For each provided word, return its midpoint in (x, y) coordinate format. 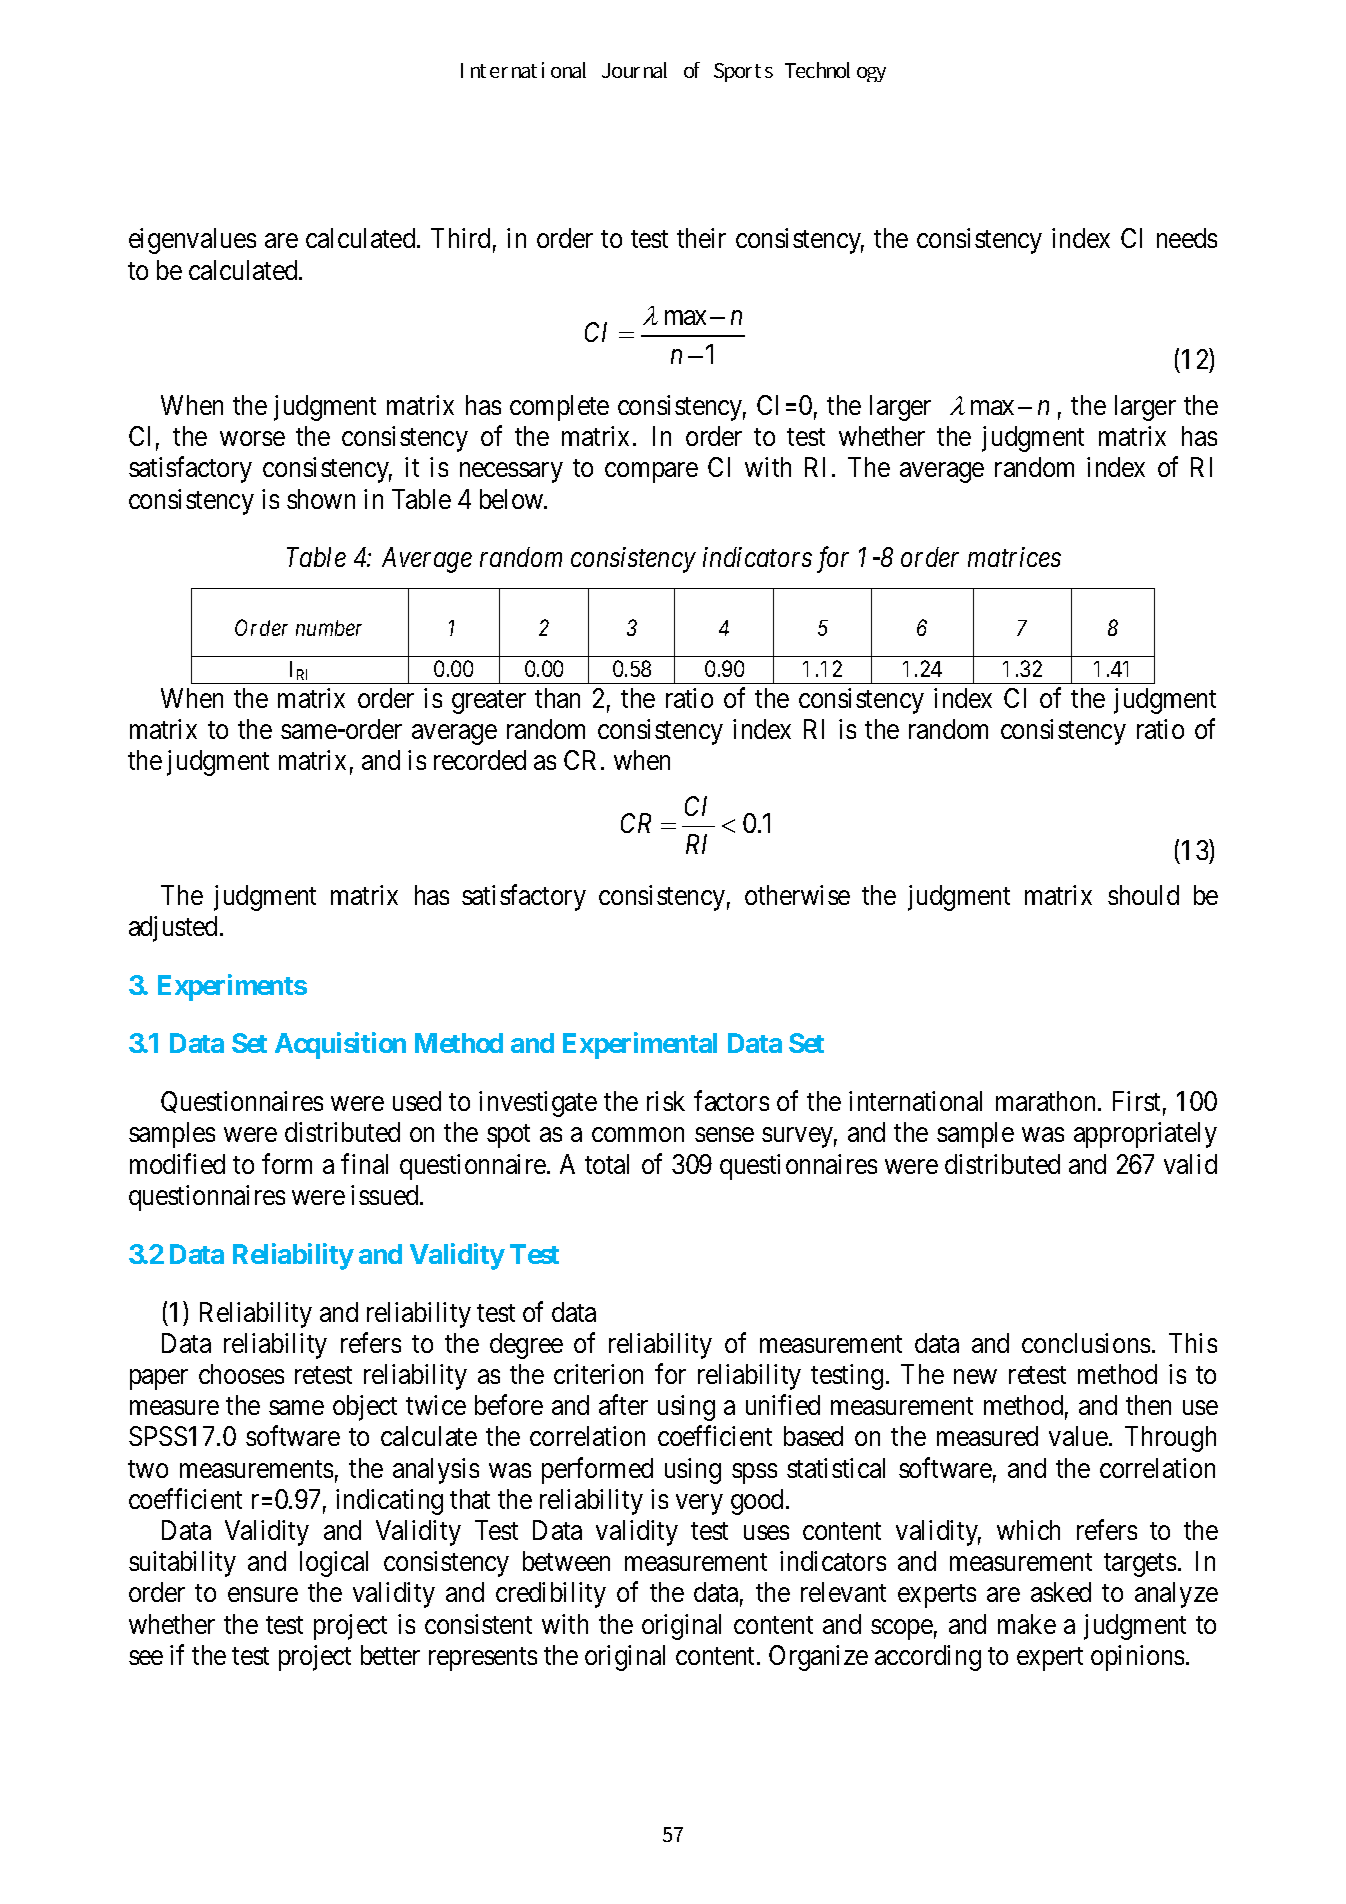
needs (1187, 238)
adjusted (175, 929)
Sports (743, 72)
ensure (263, 1595)
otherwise (797, 895)
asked (1061, 1592)
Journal (634, 70)
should (1143, 895)
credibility (551, 1595)
